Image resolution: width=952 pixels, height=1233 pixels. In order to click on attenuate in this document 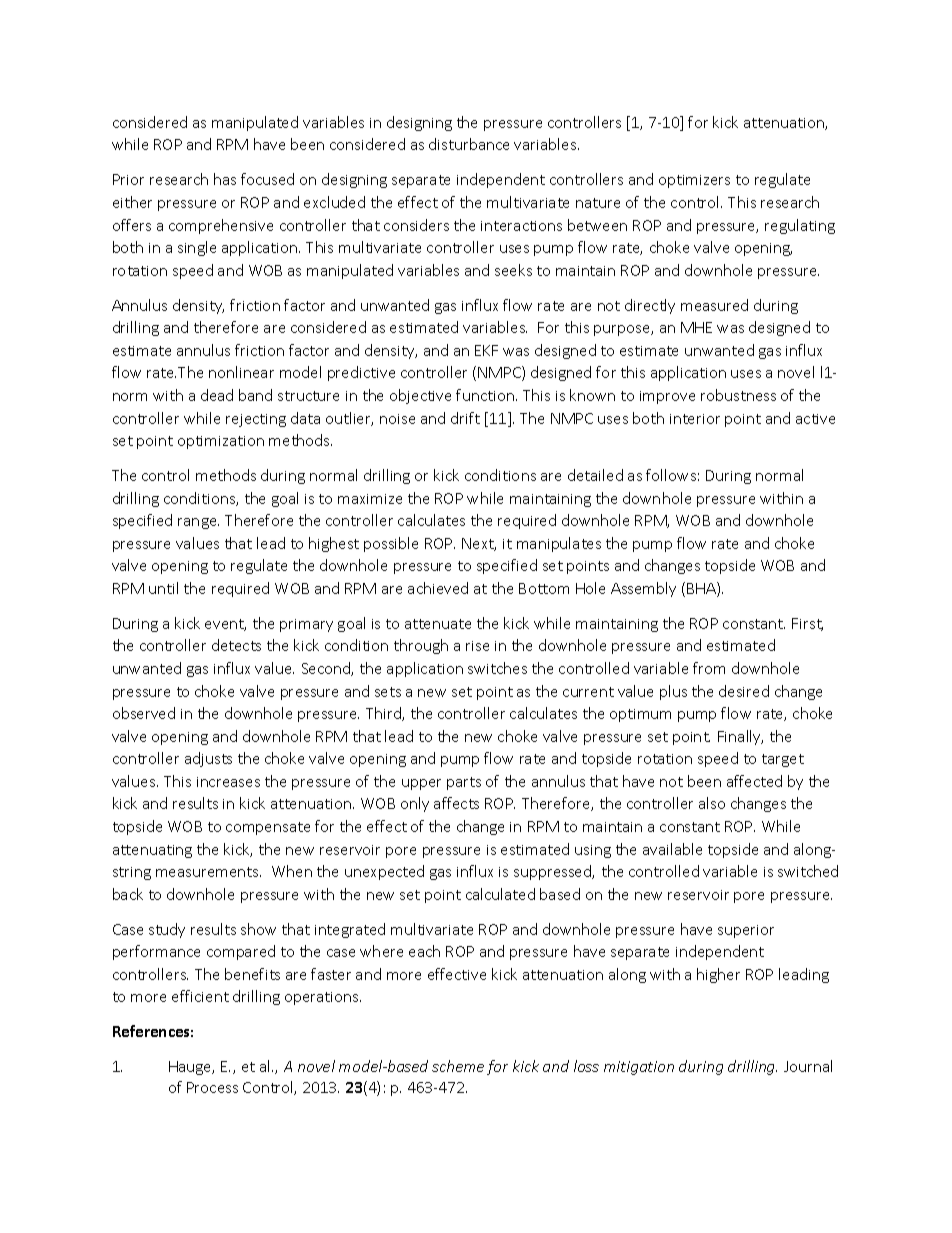, I will do `click(438, 624)`.
